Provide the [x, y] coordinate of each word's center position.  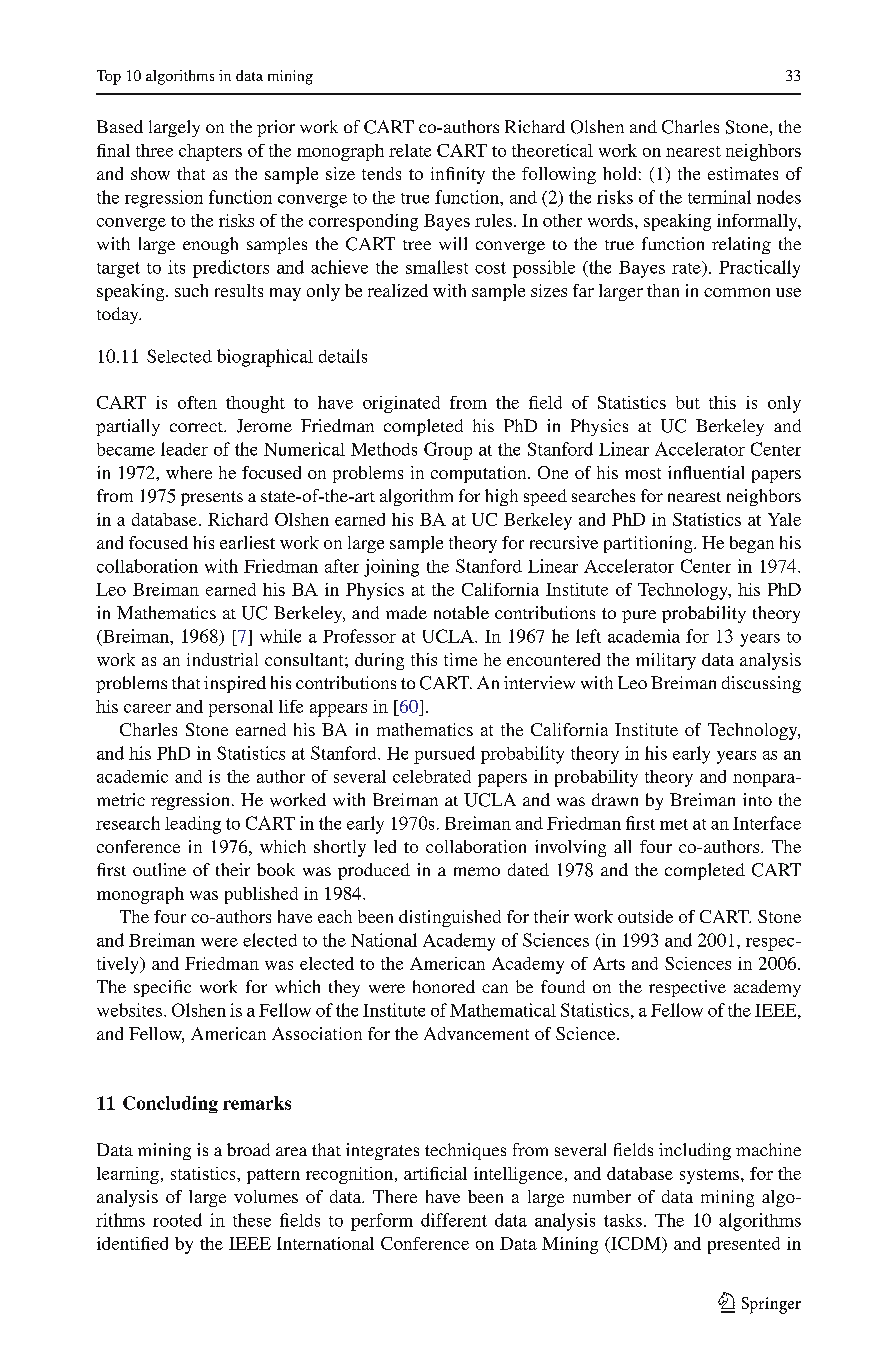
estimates [743, 173]
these [252, 1220]
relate [410, 150]
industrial [222, 659]
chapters [210, 152]
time [460, 659]
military [666, 661]
